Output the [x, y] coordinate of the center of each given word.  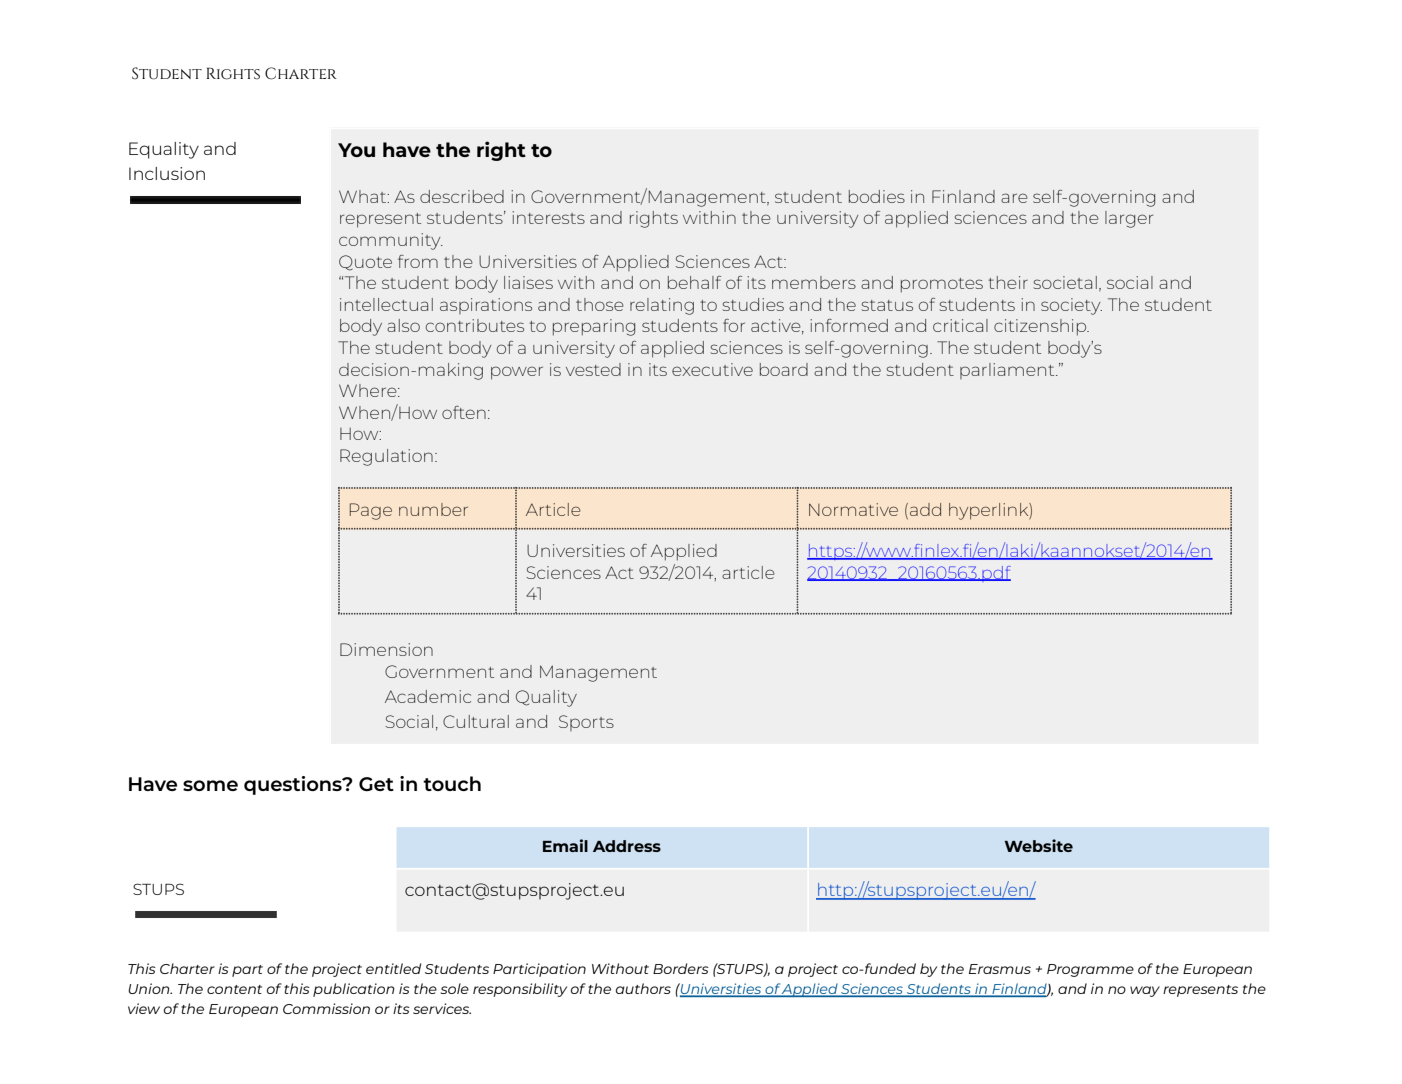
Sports [586, 723]
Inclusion [167, 173]
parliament [1008, 371]
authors [643, 988]
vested [593, 369]
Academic [428, 696]
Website [1038, 845]
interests [548, 217]
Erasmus [1000, 969]
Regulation [386, 457]
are [1014, 198]
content [234, 989]
